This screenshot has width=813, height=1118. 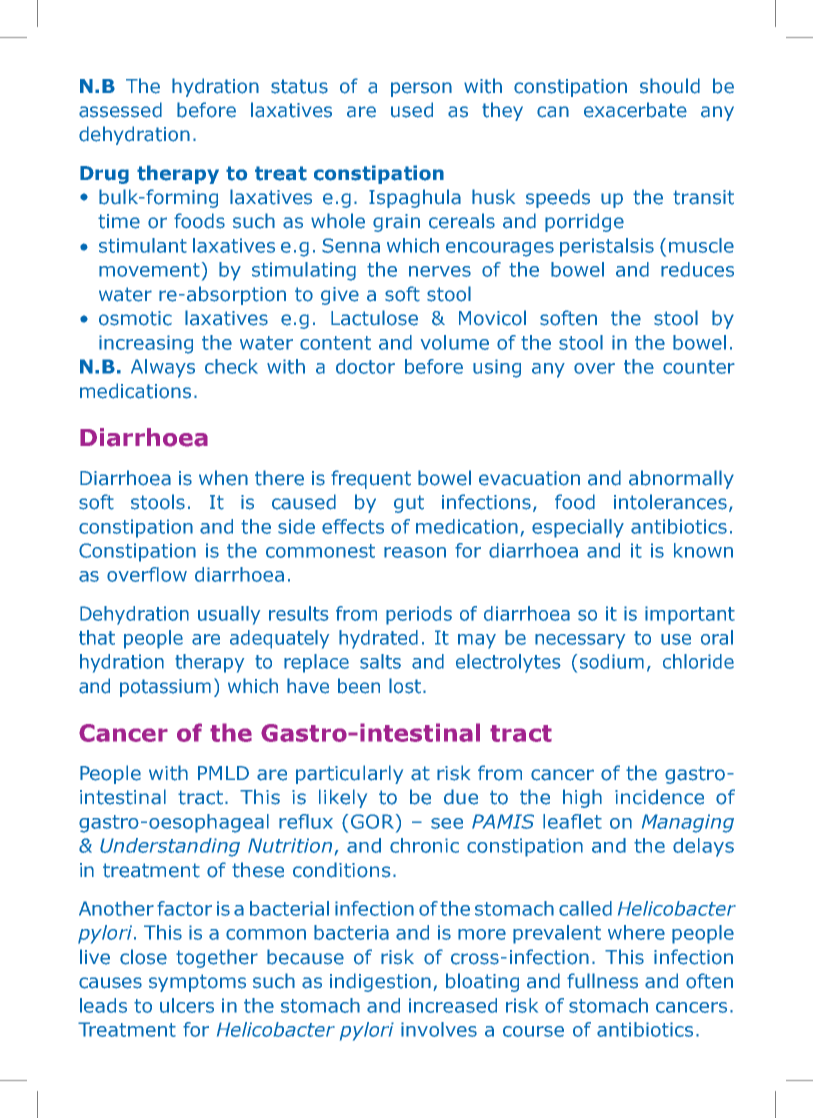 What do you see at coordinates (635, 110) in the screenshot?
I see `exacerbate` at bounding box center [635, 110].
